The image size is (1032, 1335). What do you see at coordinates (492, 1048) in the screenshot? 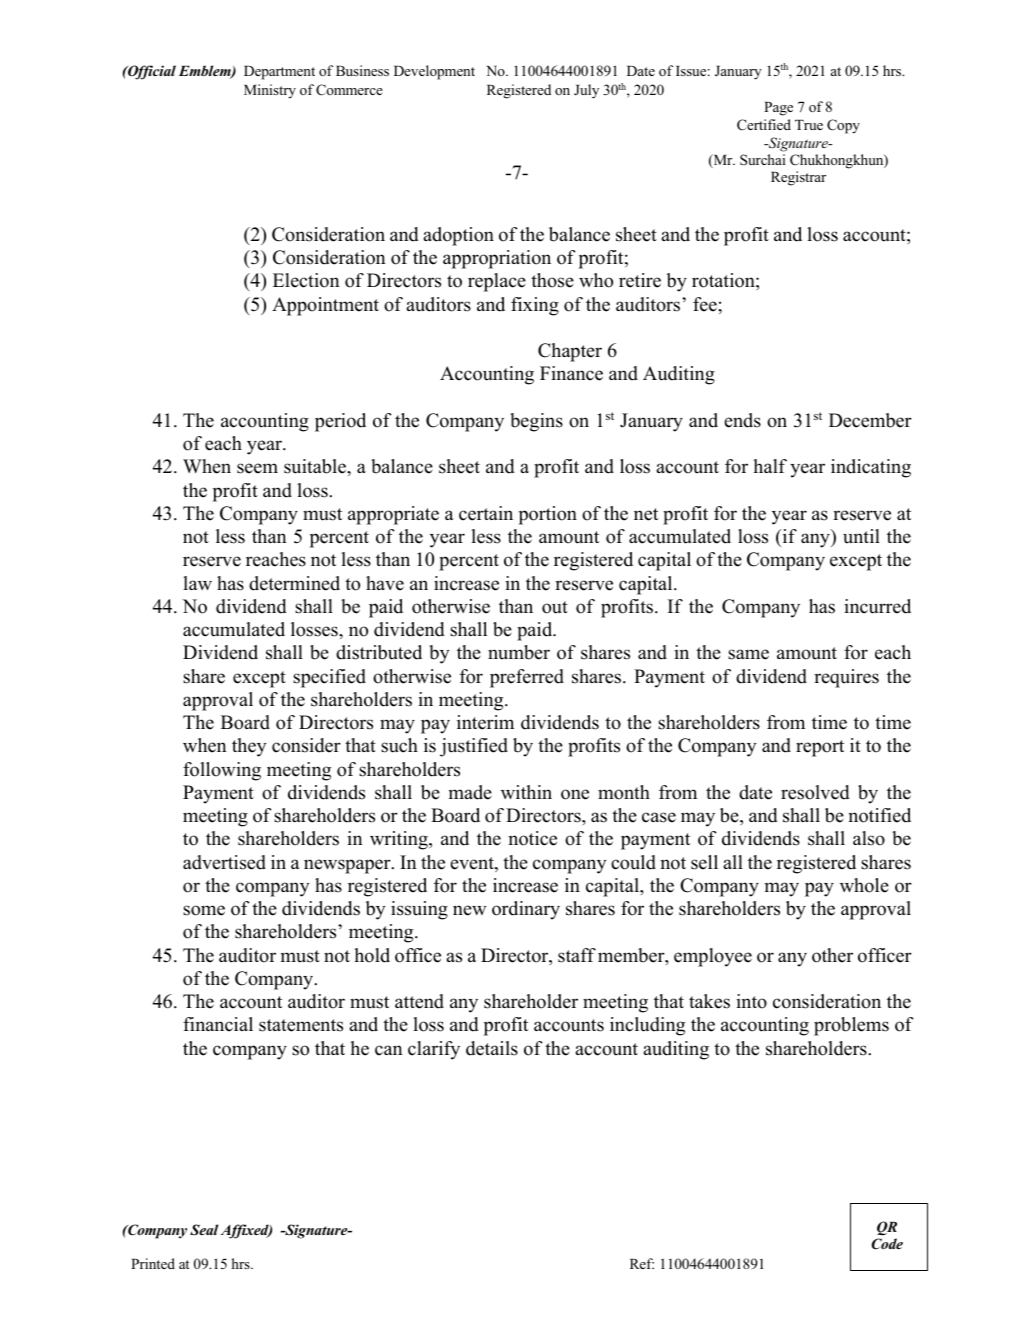
I see `details` at bounding box center [492, 1048].
